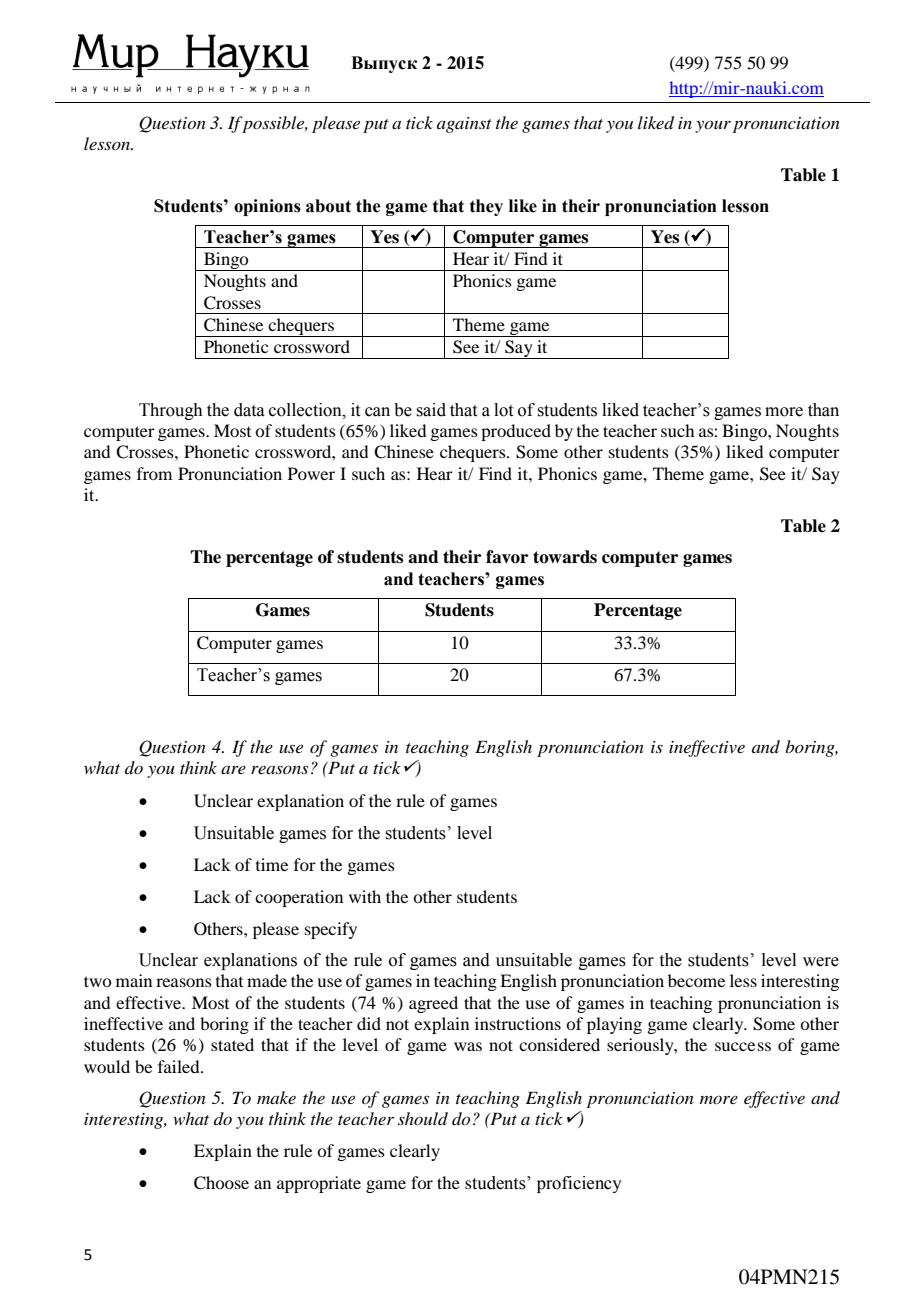 This screenshot has height=1307, width=924. Describe the element at coordinates (267, 207) in the screenshot. I see `opinions` at that location.
